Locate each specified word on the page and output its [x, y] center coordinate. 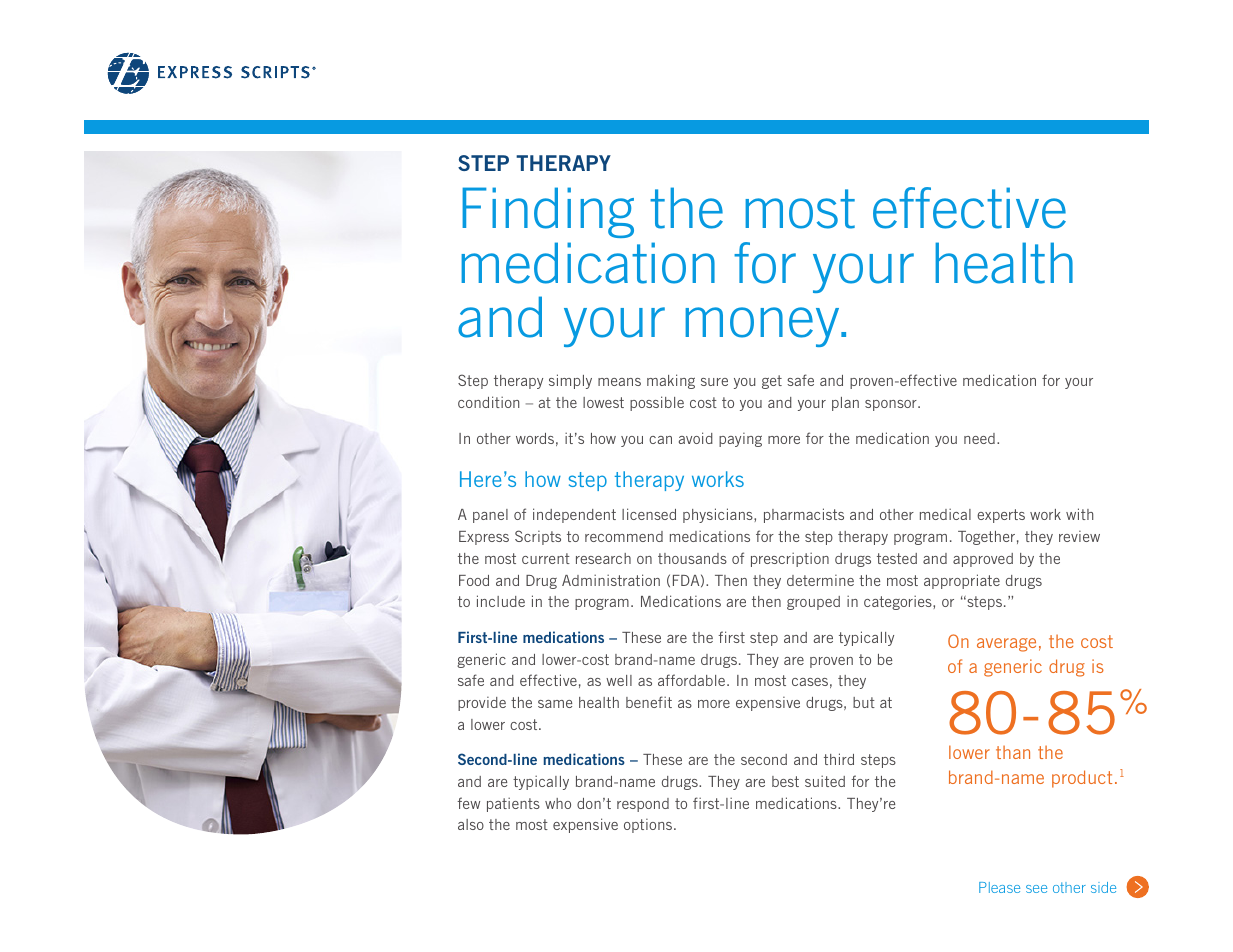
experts [1001, 516]
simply [570, 381]
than [1013, 752]
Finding [548, 212]
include [501, 601]
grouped [813, 603]
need [979, 438]
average [1006, 645]
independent [574, 515]
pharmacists [804, 515]
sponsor [892, 405]
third [839, 759]
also [471, 824]
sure [714, 382]
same [555, 704]
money [764, 327]
